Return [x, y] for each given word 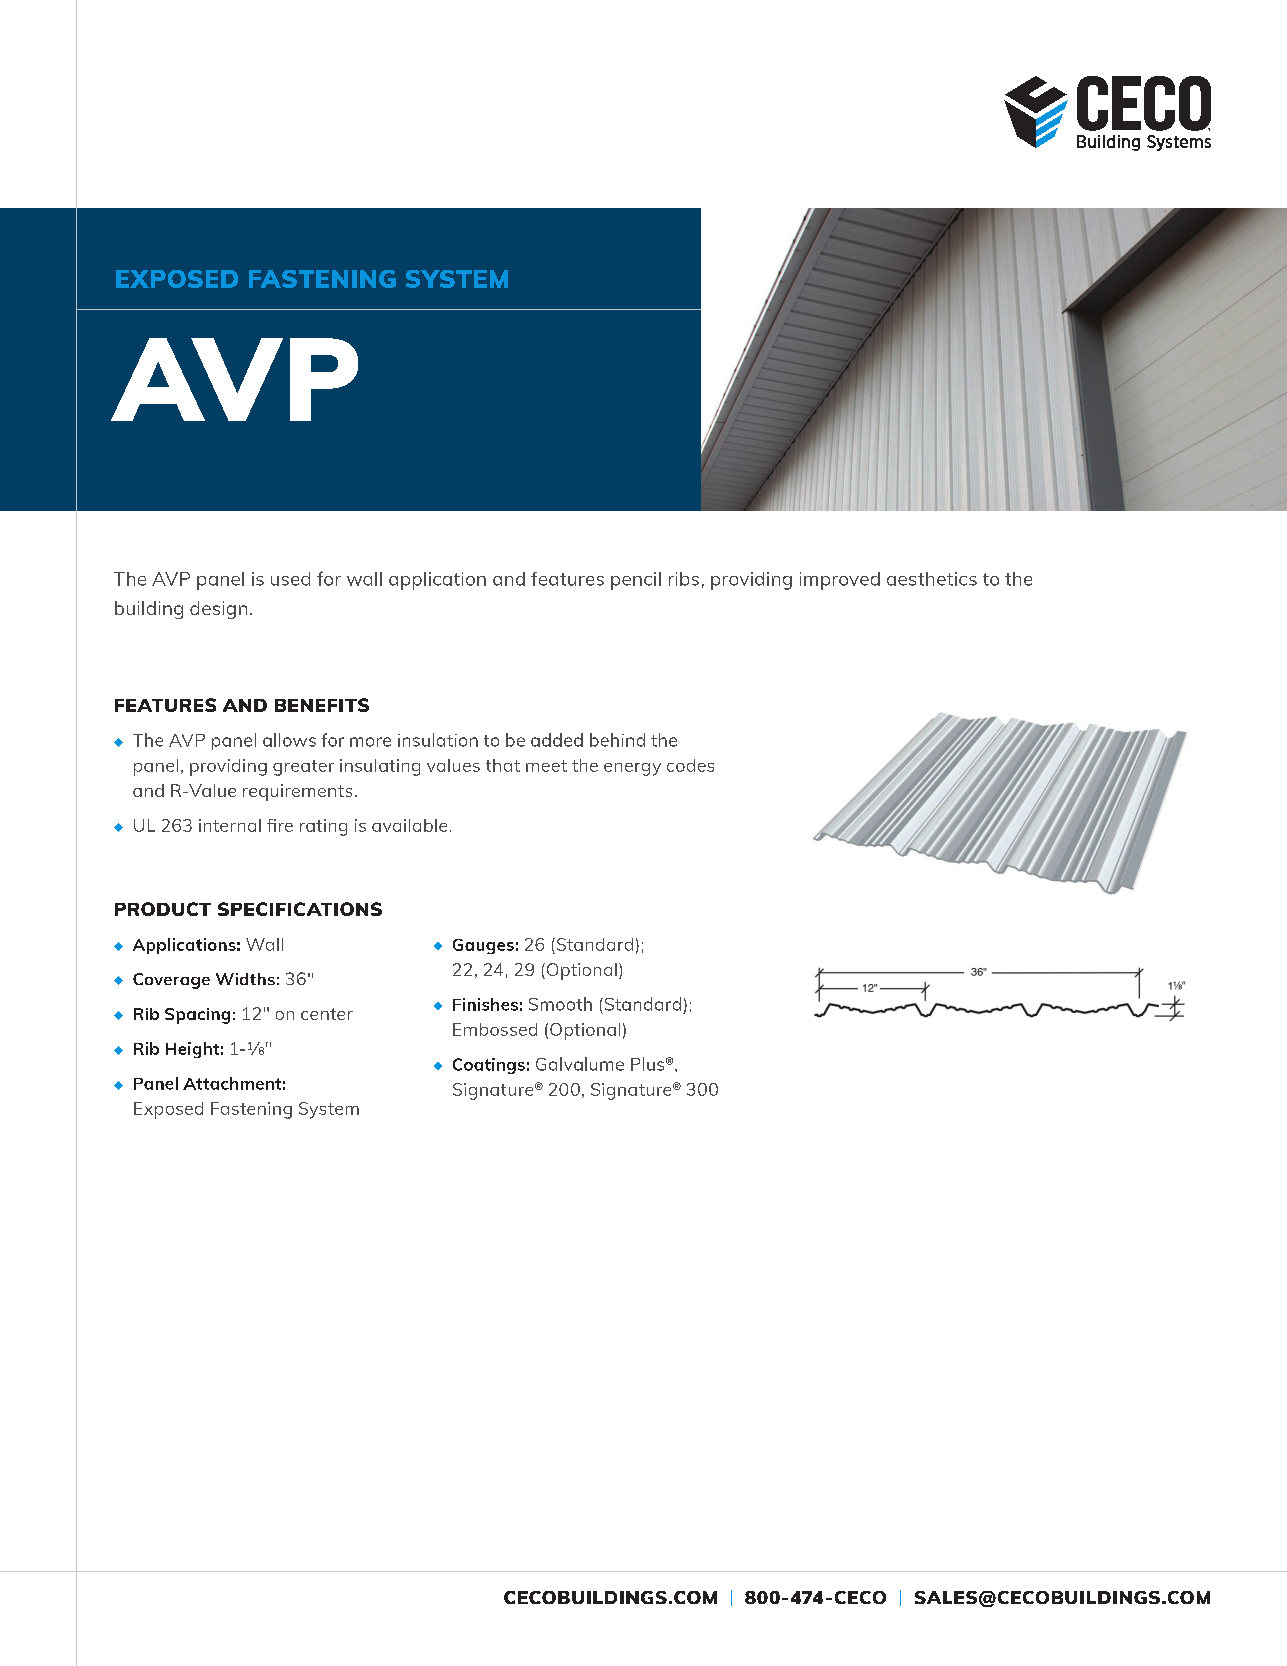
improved [840, 581]
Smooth [560, 1004]
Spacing [197, 1016]
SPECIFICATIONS [300, 909]
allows [289, 740]
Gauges [483, 946]
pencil [636, 581]
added [557, 740]
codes [690, 765]
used [290, 579]
